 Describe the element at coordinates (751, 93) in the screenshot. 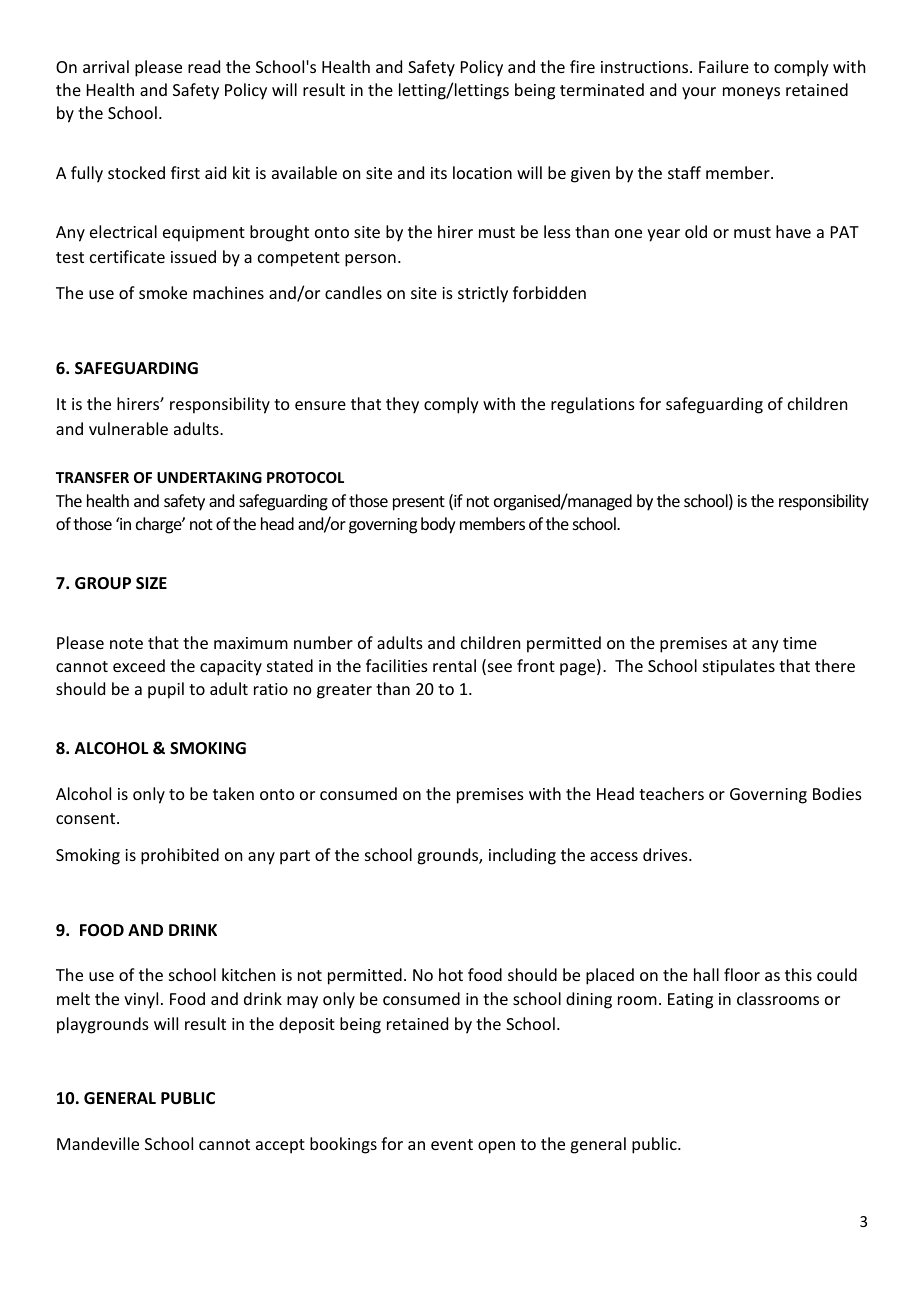

I see `moneys` at that location.
